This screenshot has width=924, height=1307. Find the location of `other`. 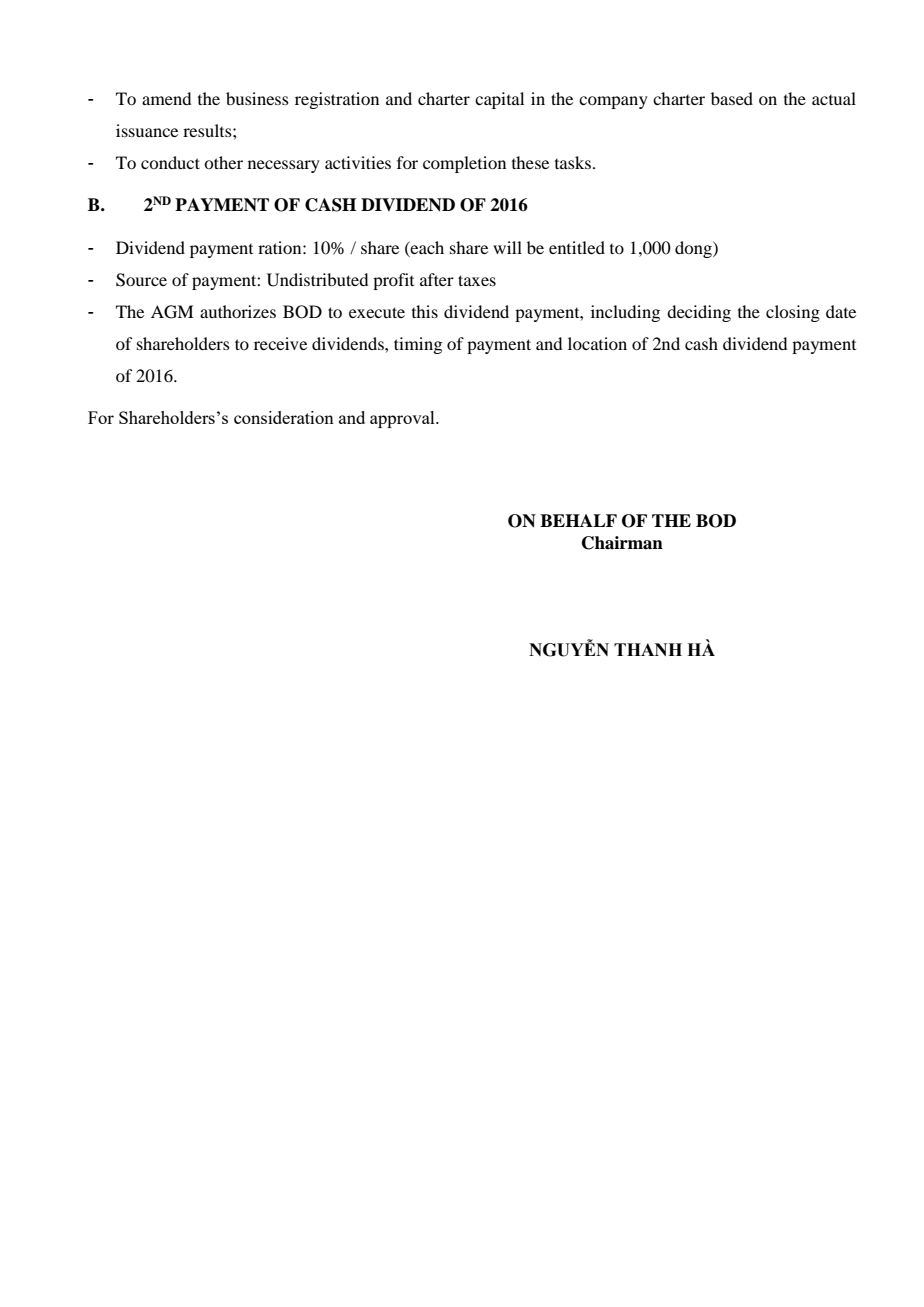

other is located at coordinates (223, 162).
